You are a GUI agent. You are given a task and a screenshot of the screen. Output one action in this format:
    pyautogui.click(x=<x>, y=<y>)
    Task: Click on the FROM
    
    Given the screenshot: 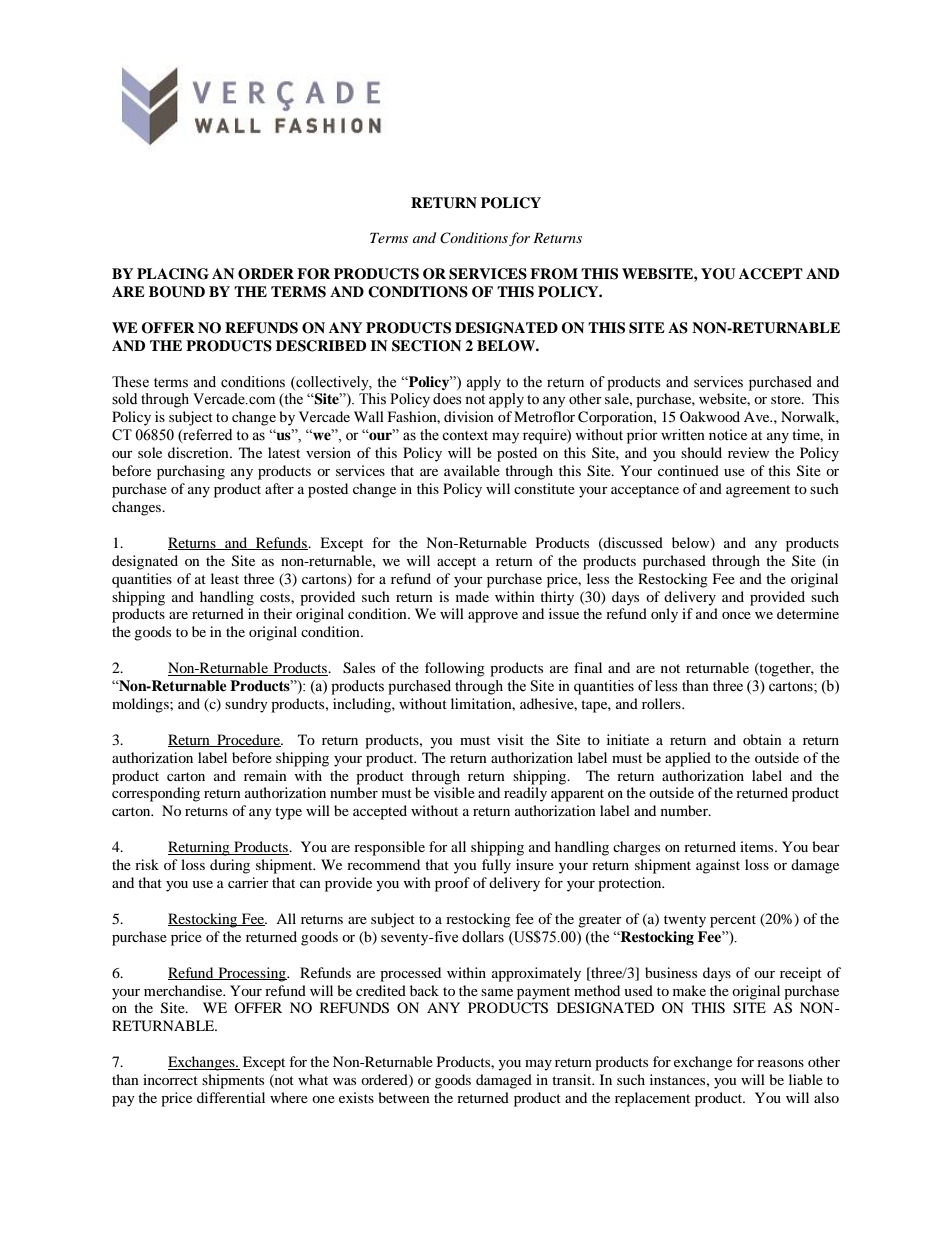 What is the action you would take?
    pyautogui.click(x=554, y=274)
